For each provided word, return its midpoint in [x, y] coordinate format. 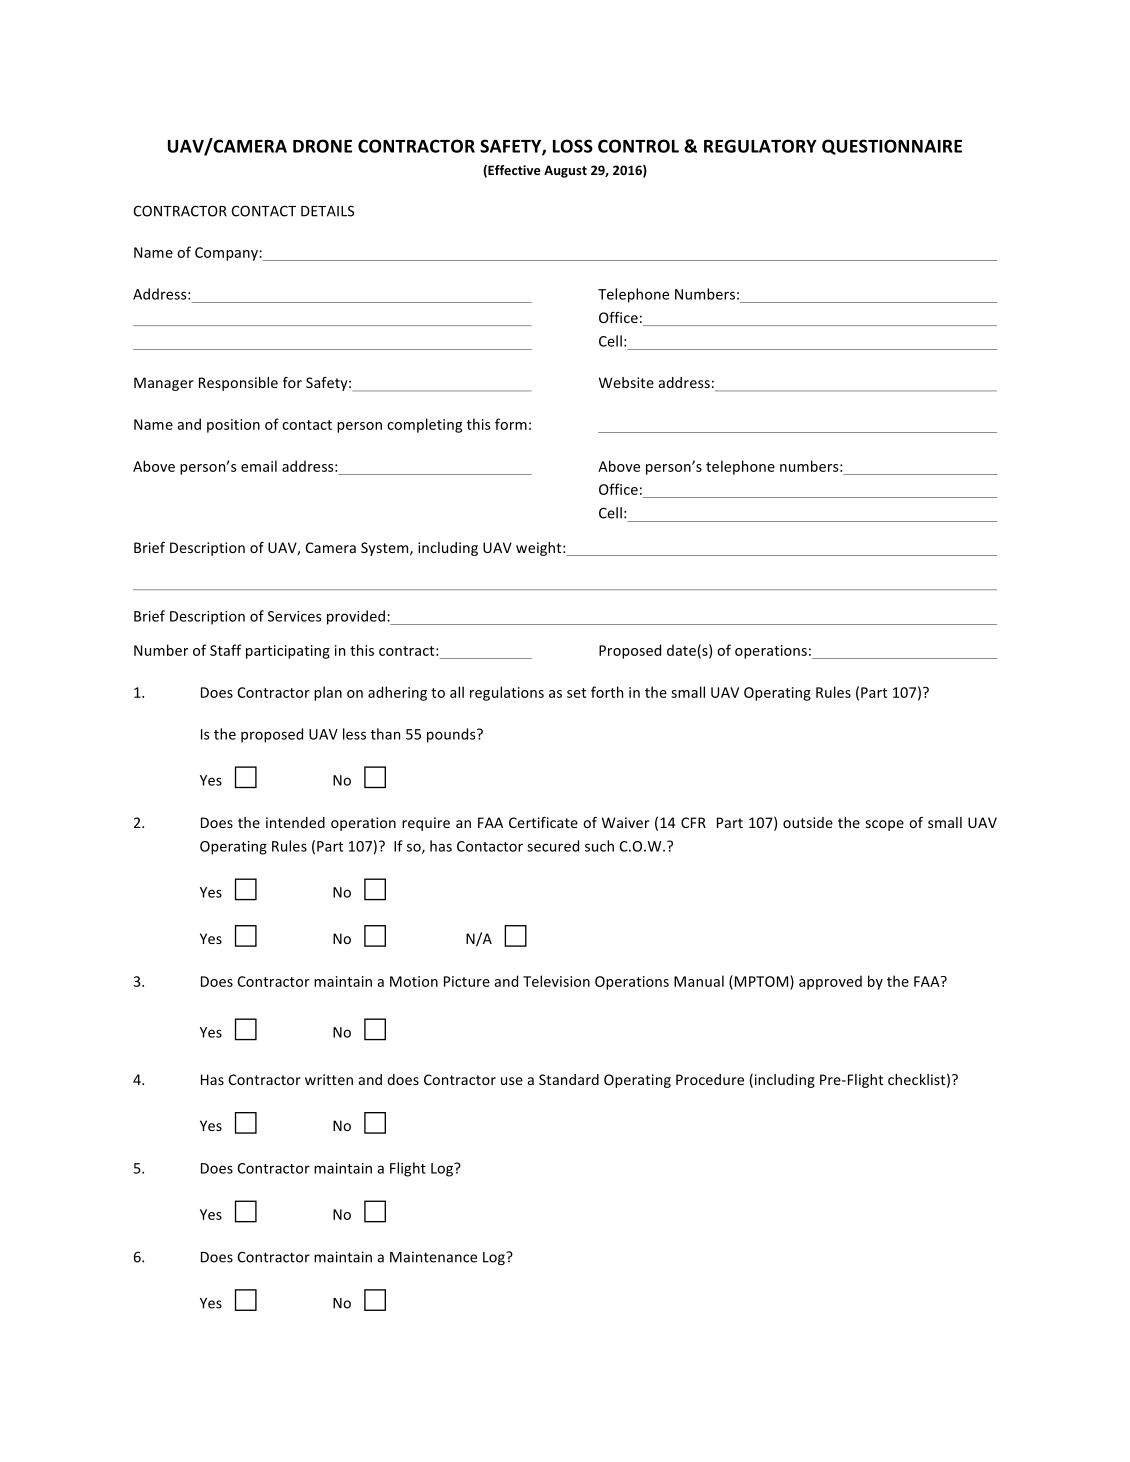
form [511, 424]
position [233, 426]
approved [830, 982]
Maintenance [433, 1257]
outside [808, 822]
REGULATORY [760, 146]
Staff [225, 650]
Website [626, 382]
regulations [507, 693]
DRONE [322, 146]
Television [556, 981]
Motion [414, 981]
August [565, 171]
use [512, 1081]
